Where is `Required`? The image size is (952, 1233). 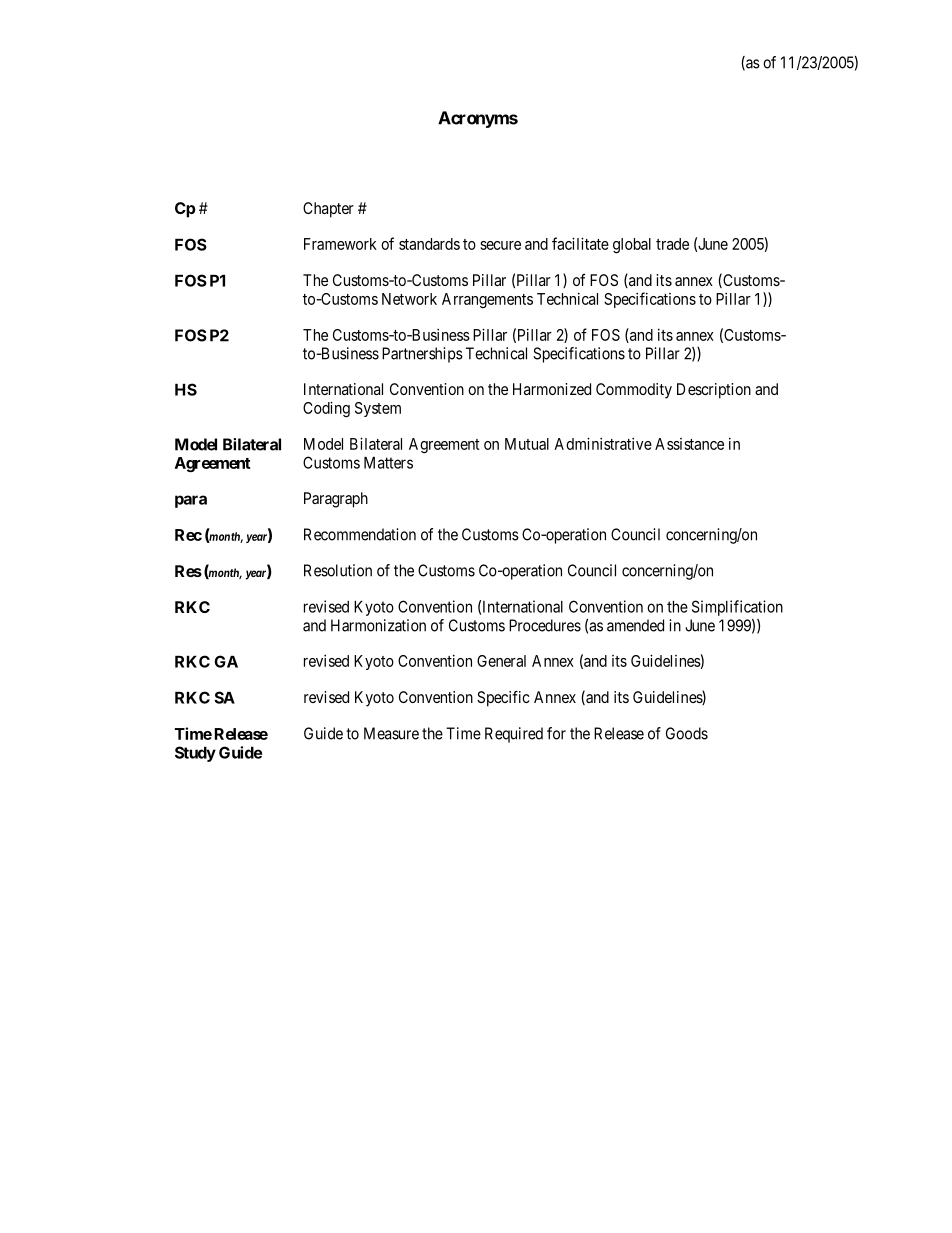 Required is located at coordinates (514, 735).
